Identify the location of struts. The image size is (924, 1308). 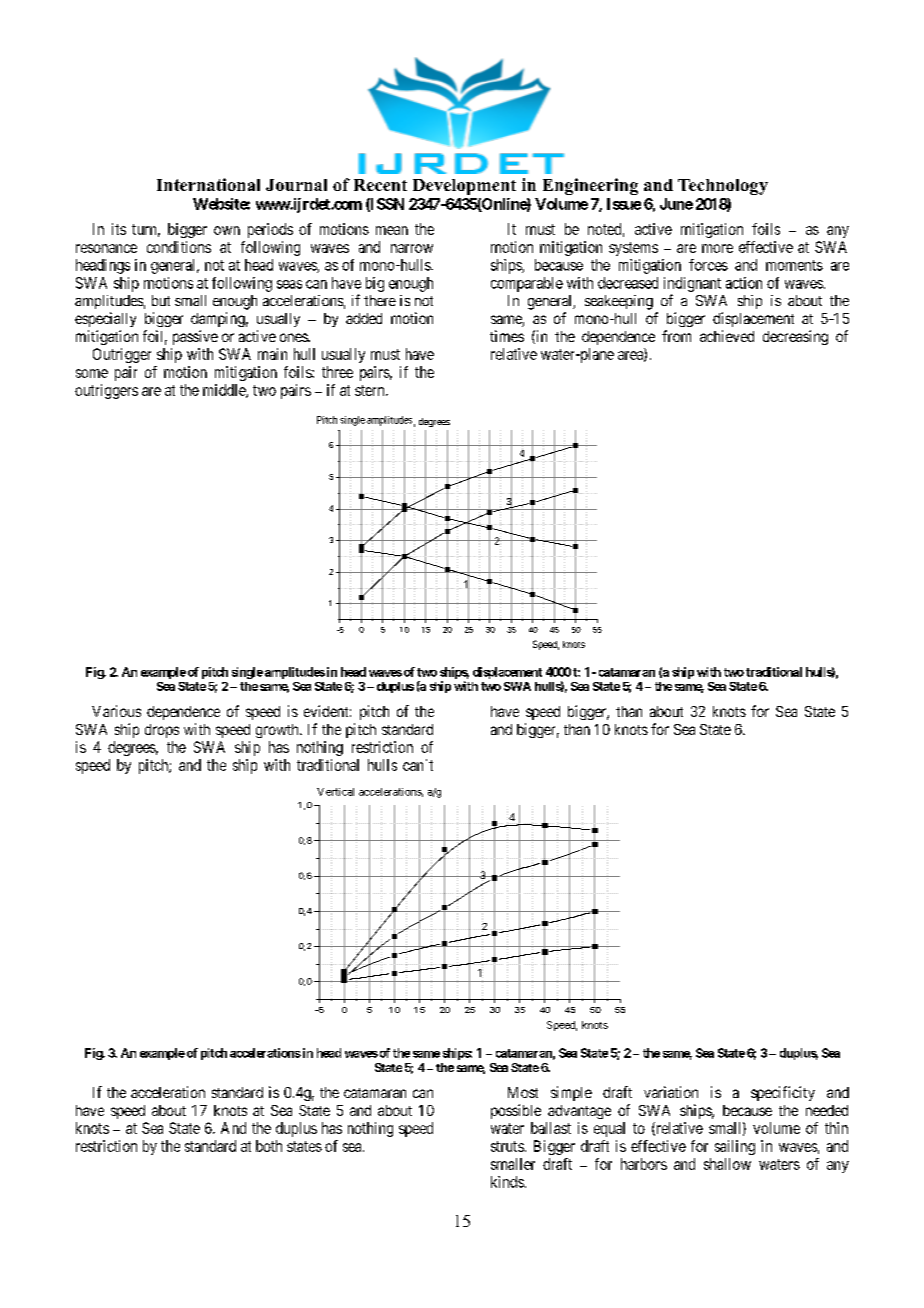
(507, 1146).
